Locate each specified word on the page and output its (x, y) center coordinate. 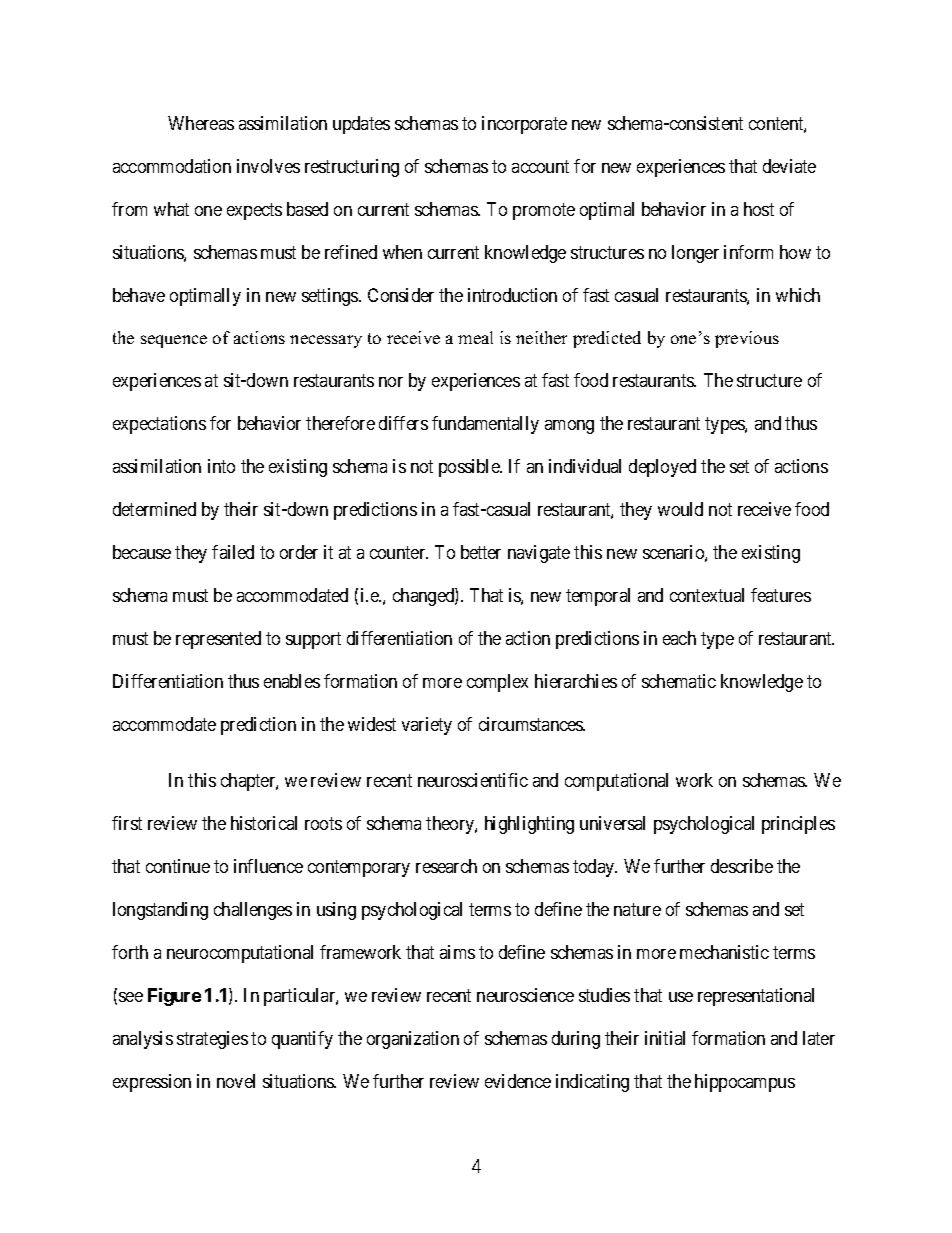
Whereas (201, 123)
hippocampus (745, 1083)
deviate (789, 166)
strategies (212, 1040)
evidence (518, 1081)
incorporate (524, 125)
